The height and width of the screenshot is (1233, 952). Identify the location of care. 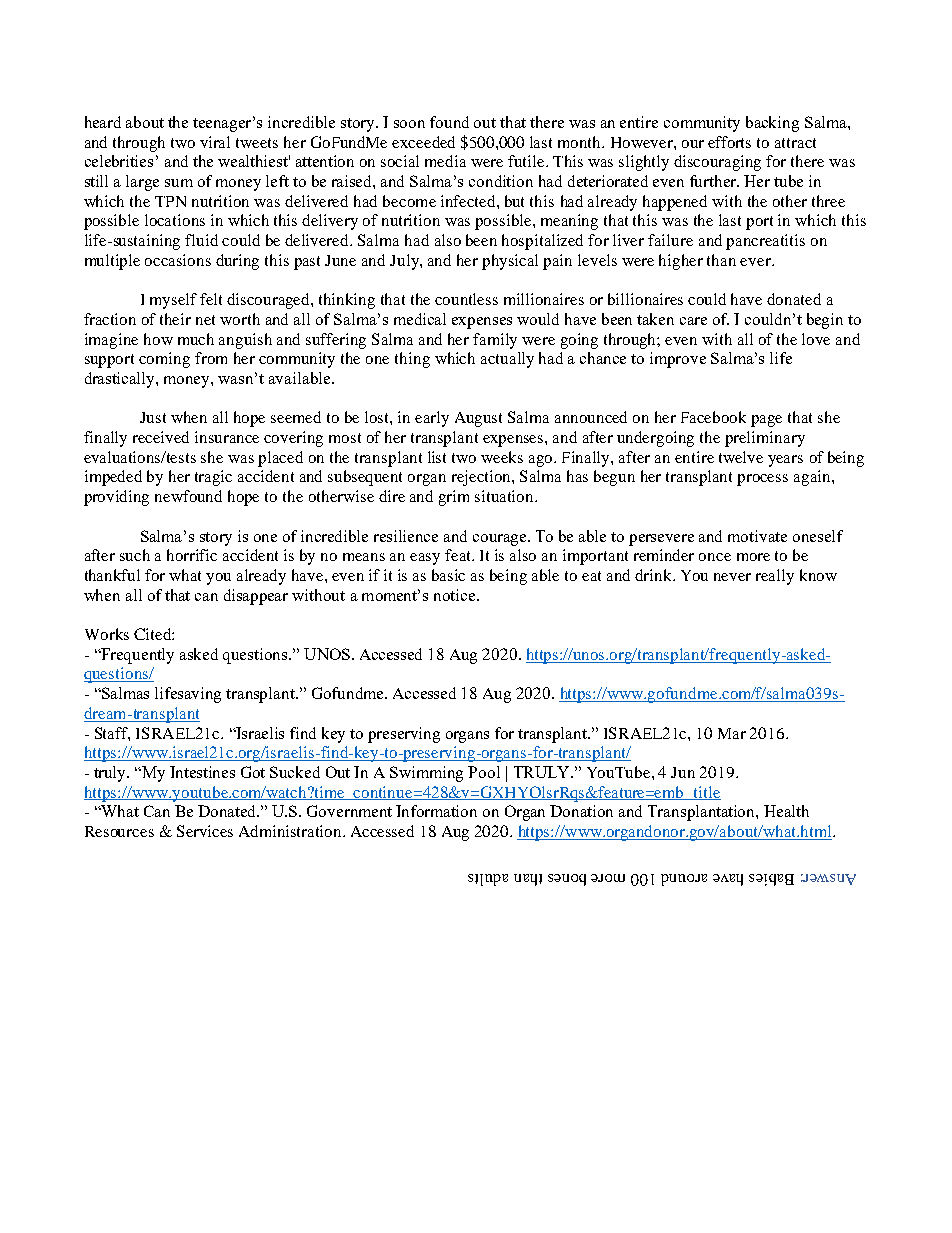
(693, 321).
